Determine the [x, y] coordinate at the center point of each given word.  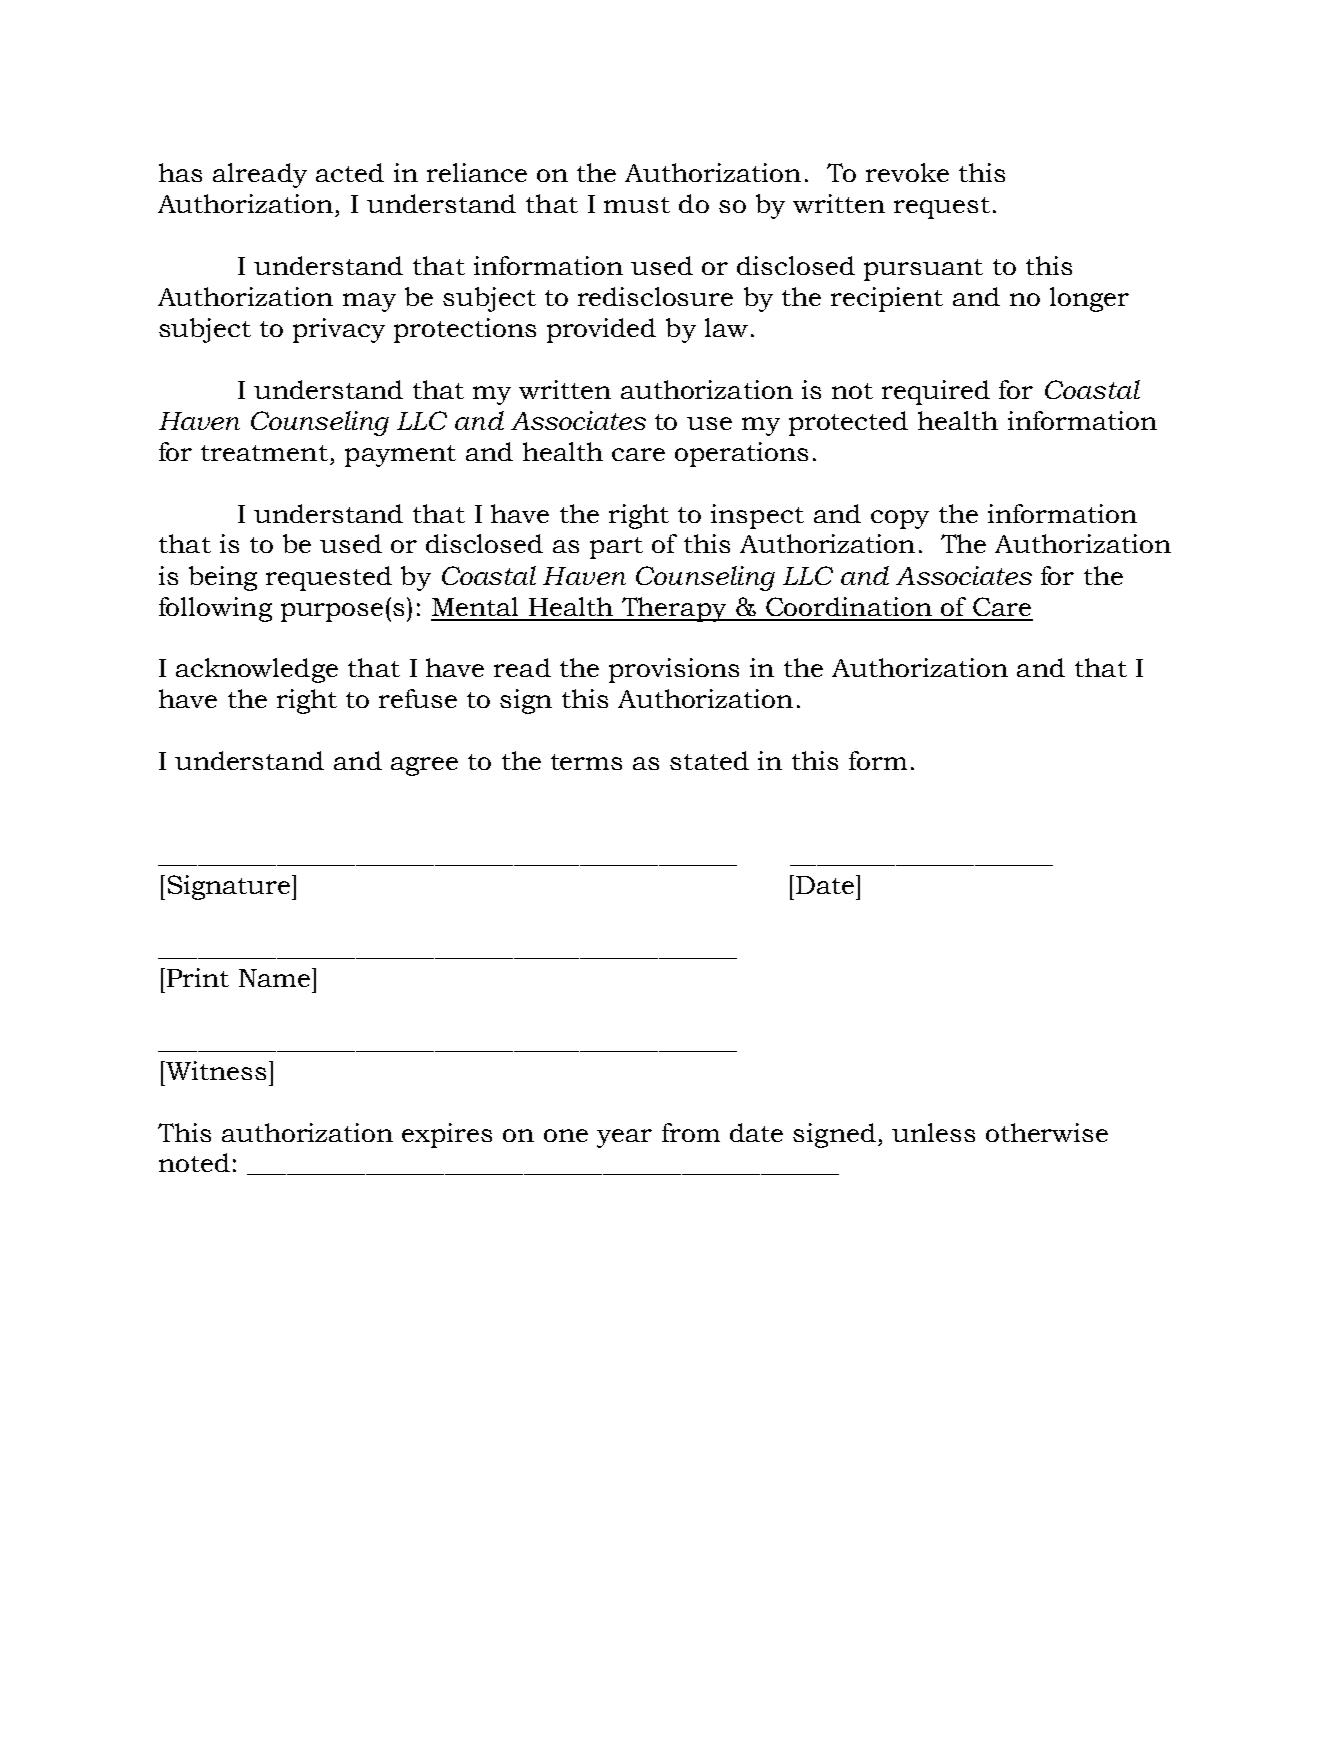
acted [350, 172]
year [624, 1138]
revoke [907, 172]
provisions [674, 670]
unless [933, 1132]
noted [194, 1162]
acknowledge [257, 670]
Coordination [849, 606]
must [637, 205]
